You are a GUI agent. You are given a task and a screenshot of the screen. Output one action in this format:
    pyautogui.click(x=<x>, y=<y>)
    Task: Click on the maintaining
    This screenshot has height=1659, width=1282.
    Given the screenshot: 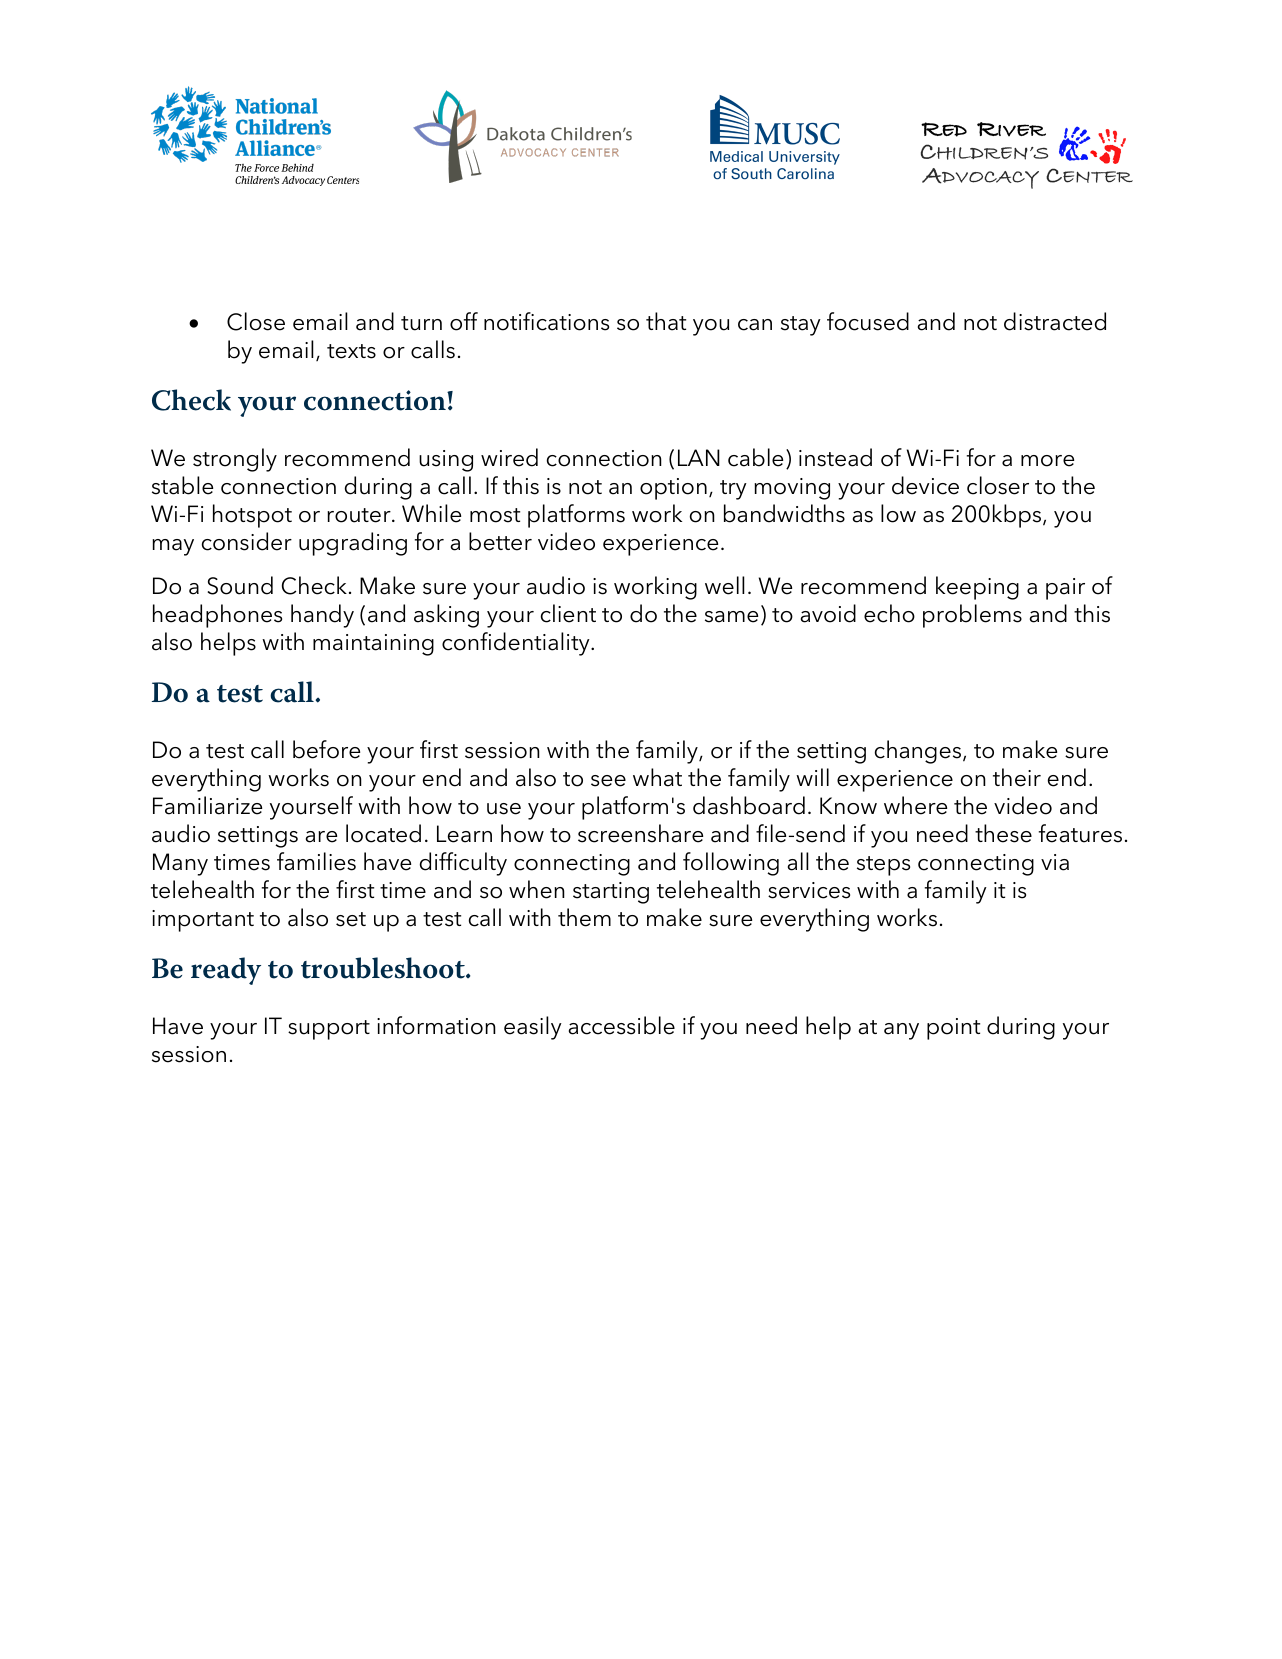 What is the action you would take?
    pyautogui.click(x=373, y=645)
